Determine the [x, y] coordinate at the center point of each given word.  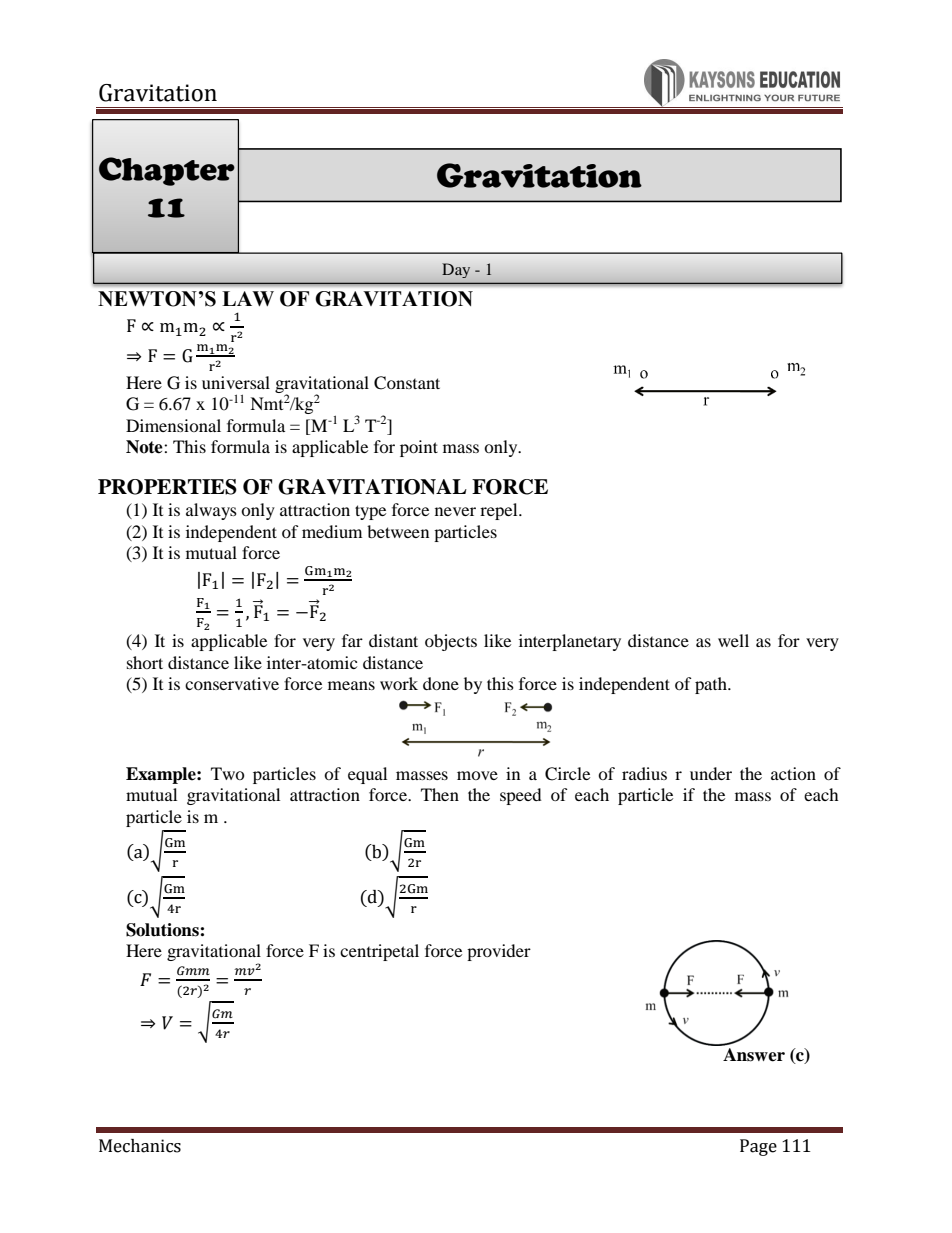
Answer [753, 1053]
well [733, 640]
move [477, 775]
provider [499, 952]
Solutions [163, 930]
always [211, 511]
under [711, 773]
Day [456, 270]
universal [236, 382]
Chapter [167, 171]
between [398, 531]
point [419, 448]
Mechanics [140, 1146]
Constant [407, 383]
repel [500, 511]
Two [228, 773]
